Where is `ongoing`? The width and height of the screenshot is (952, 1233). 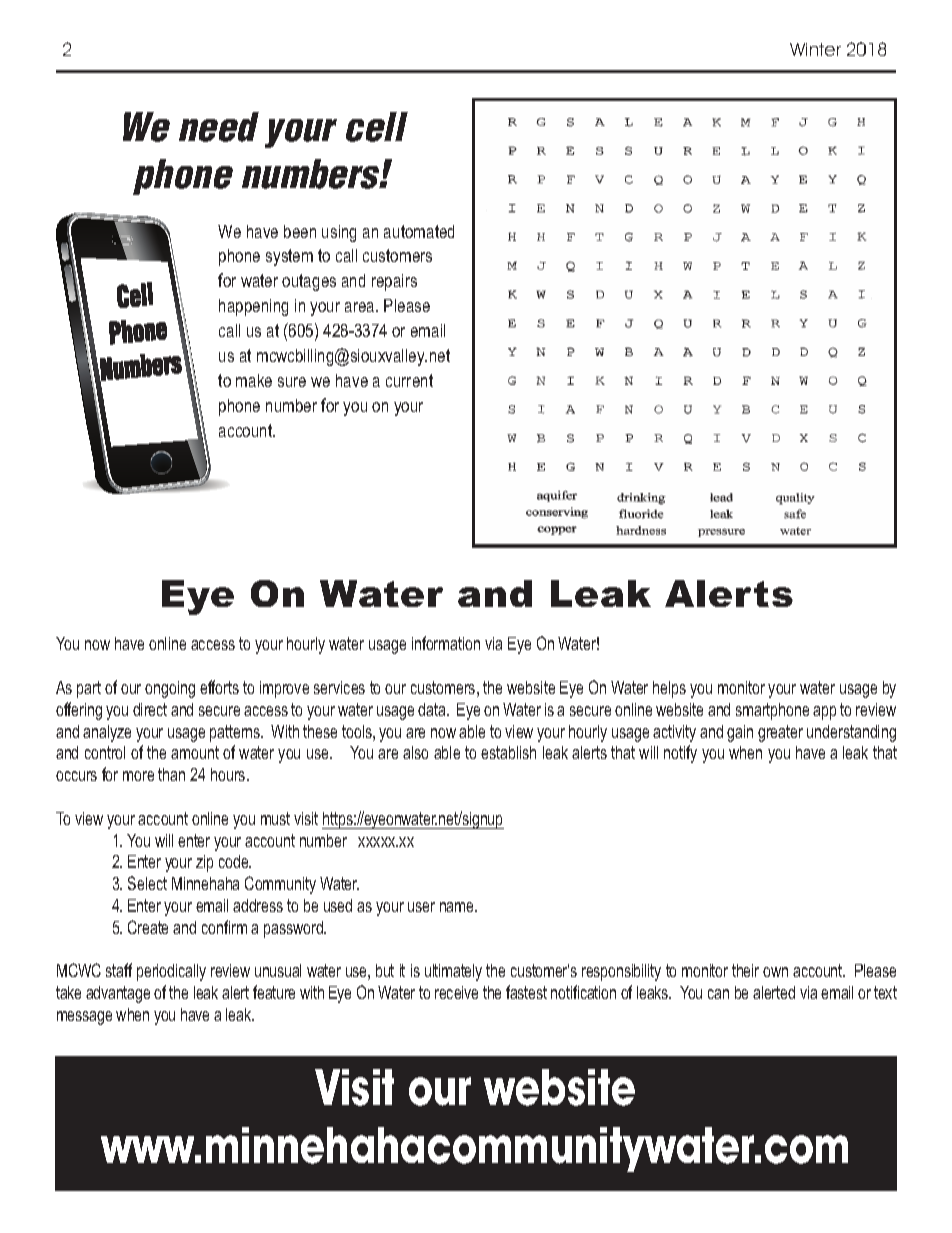
ongoing is located at coordinates (170, 689).
